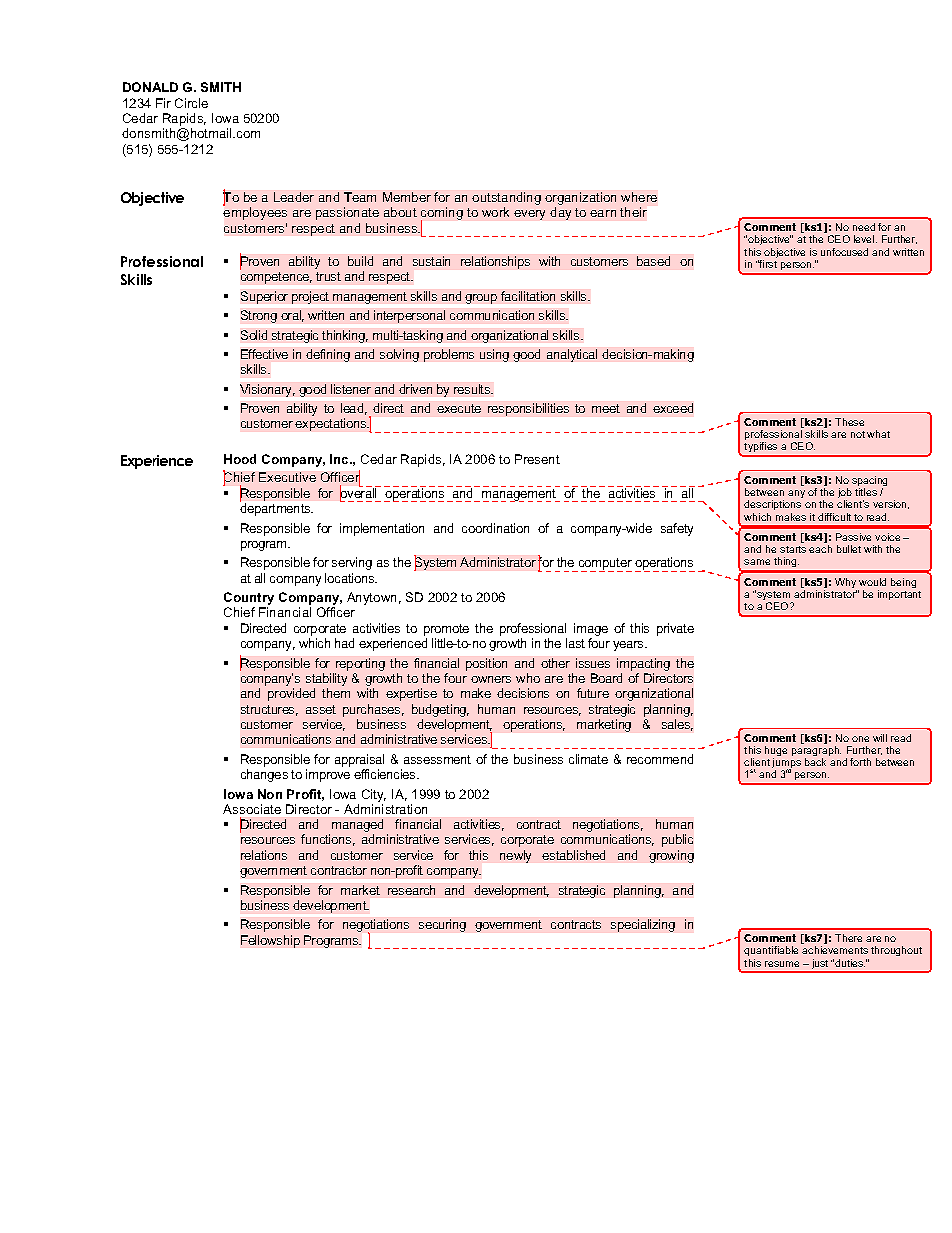 The width and height of the document is (952, 1233). Describe the element at coordinates (259, 316) in the document. I see `Strong` at that location.
